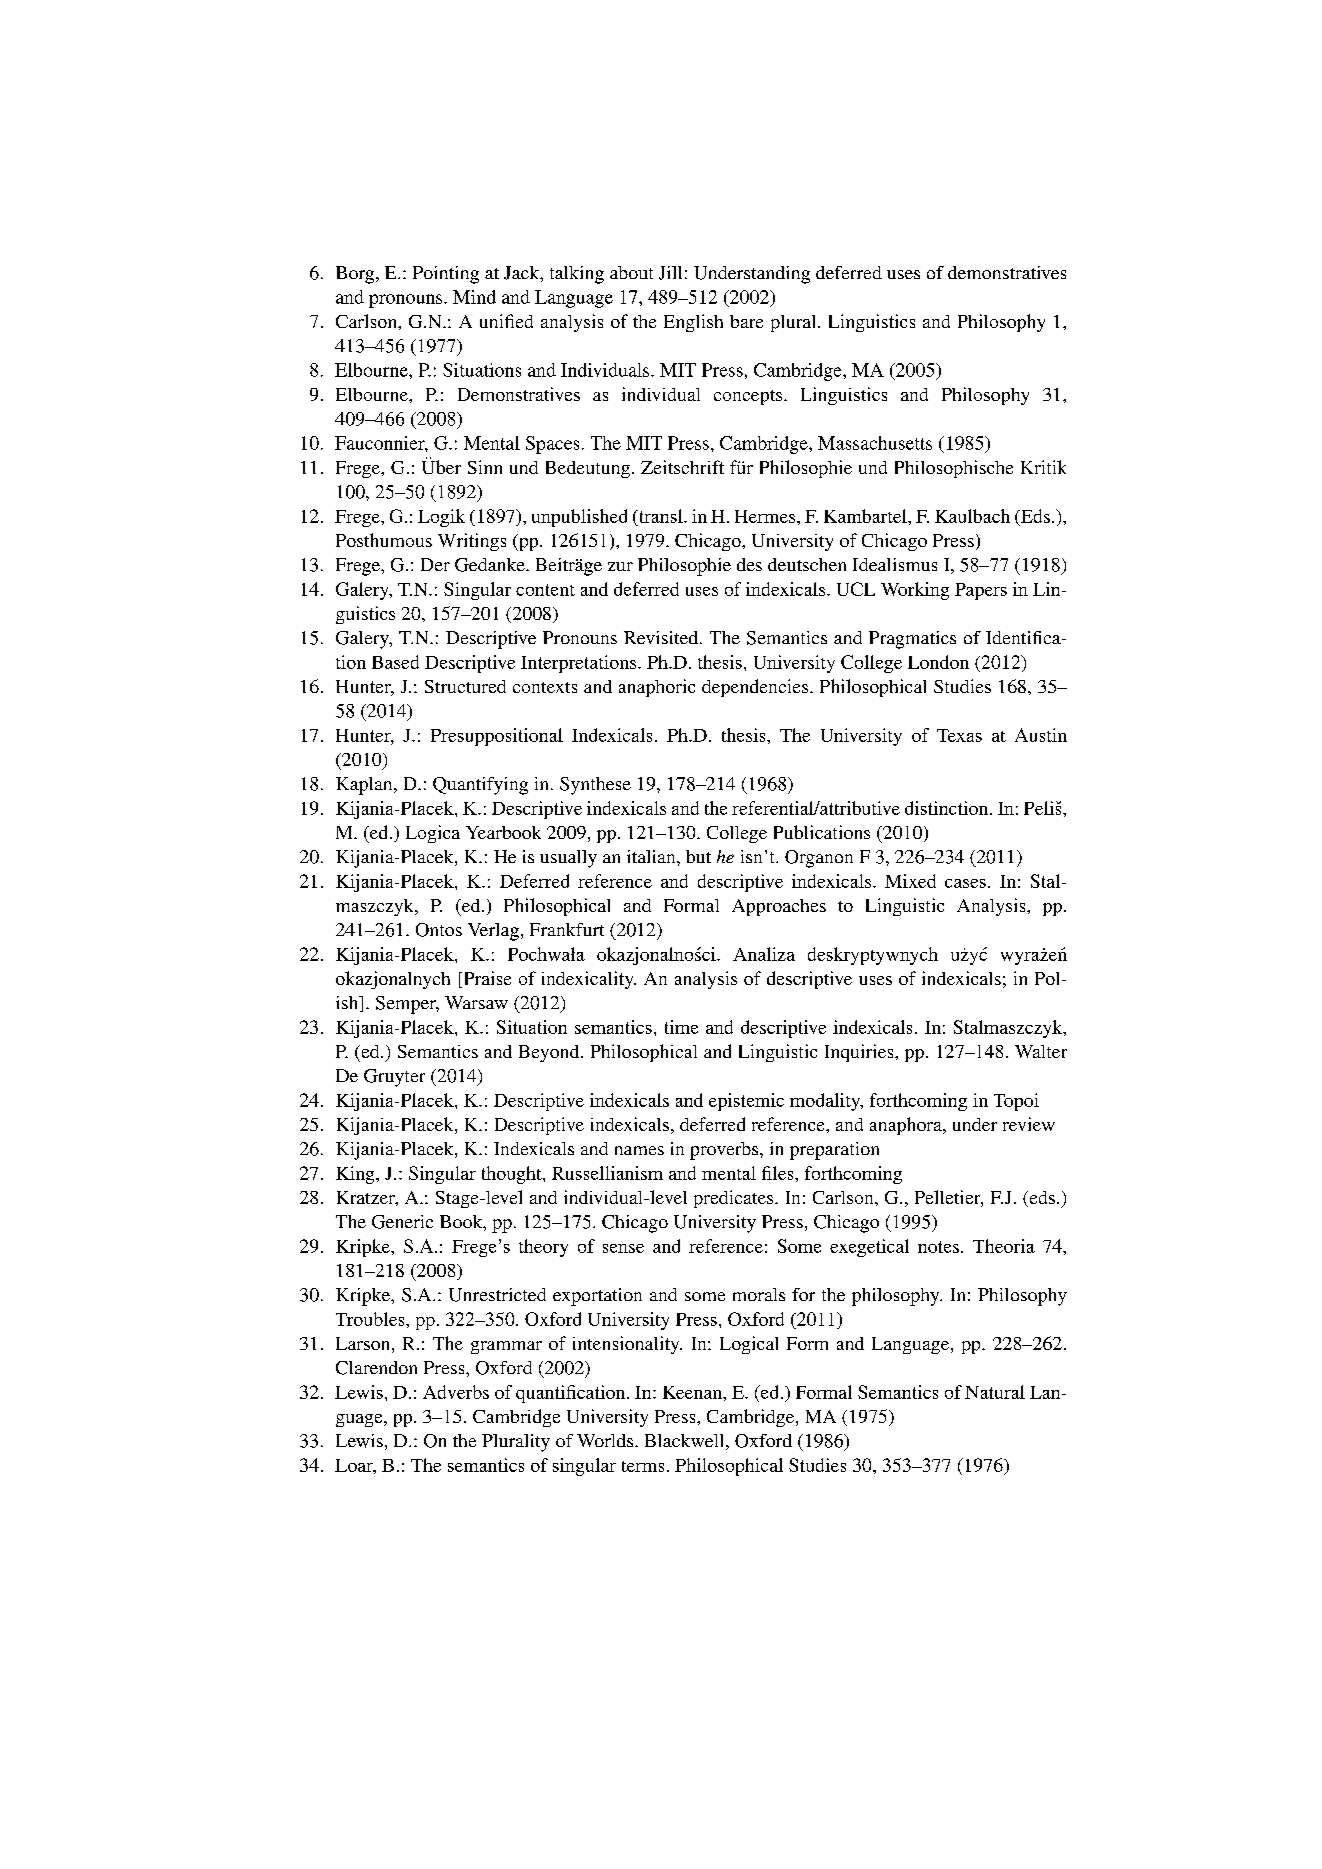 The width and height of the document is (1322, 1869). Describe the element at coordinates (474, 297) in the document. I see `Mind` at that location.
